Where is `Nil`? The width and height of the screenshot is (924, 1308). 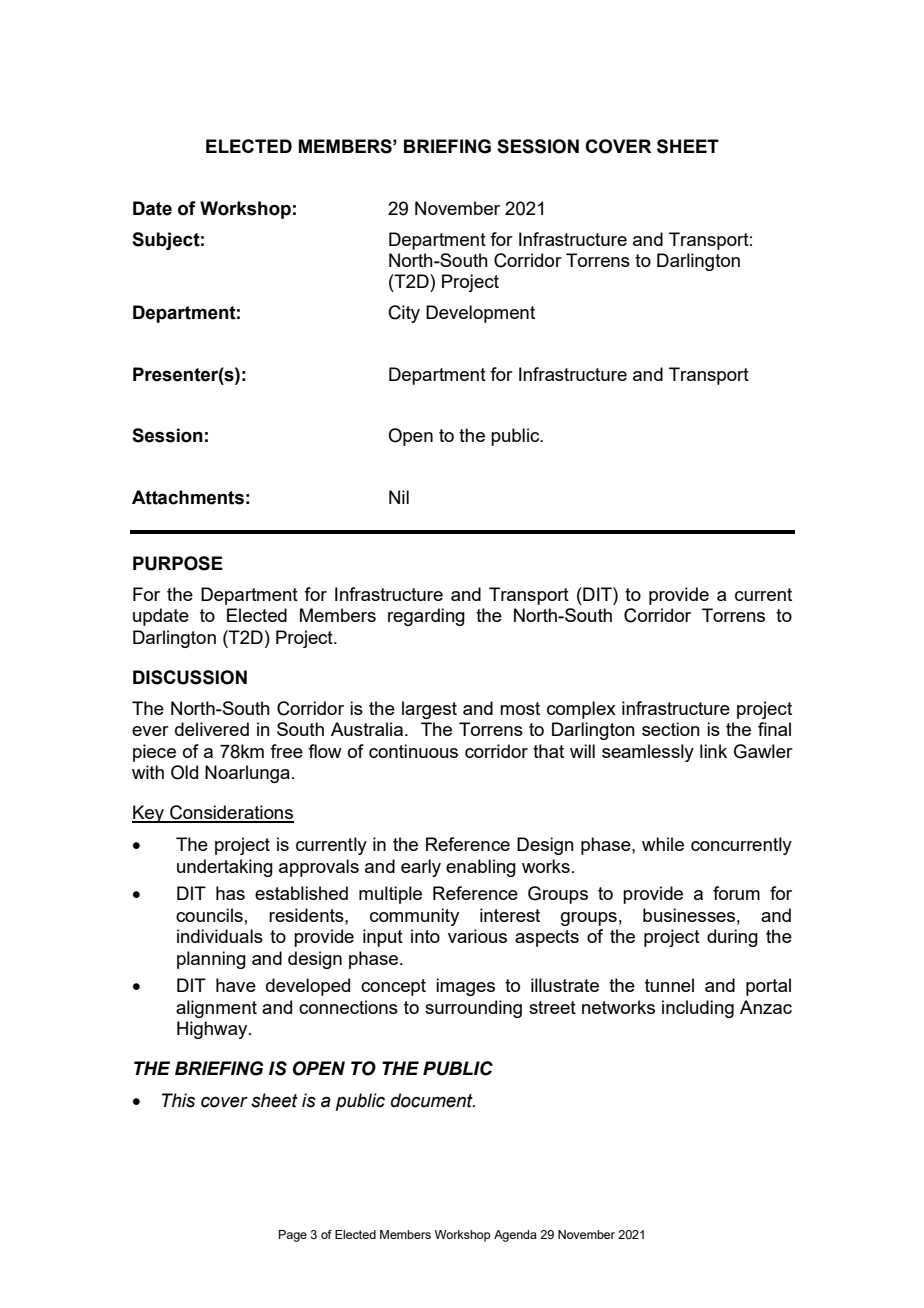 Nil is located at coordinates (399, 497).
